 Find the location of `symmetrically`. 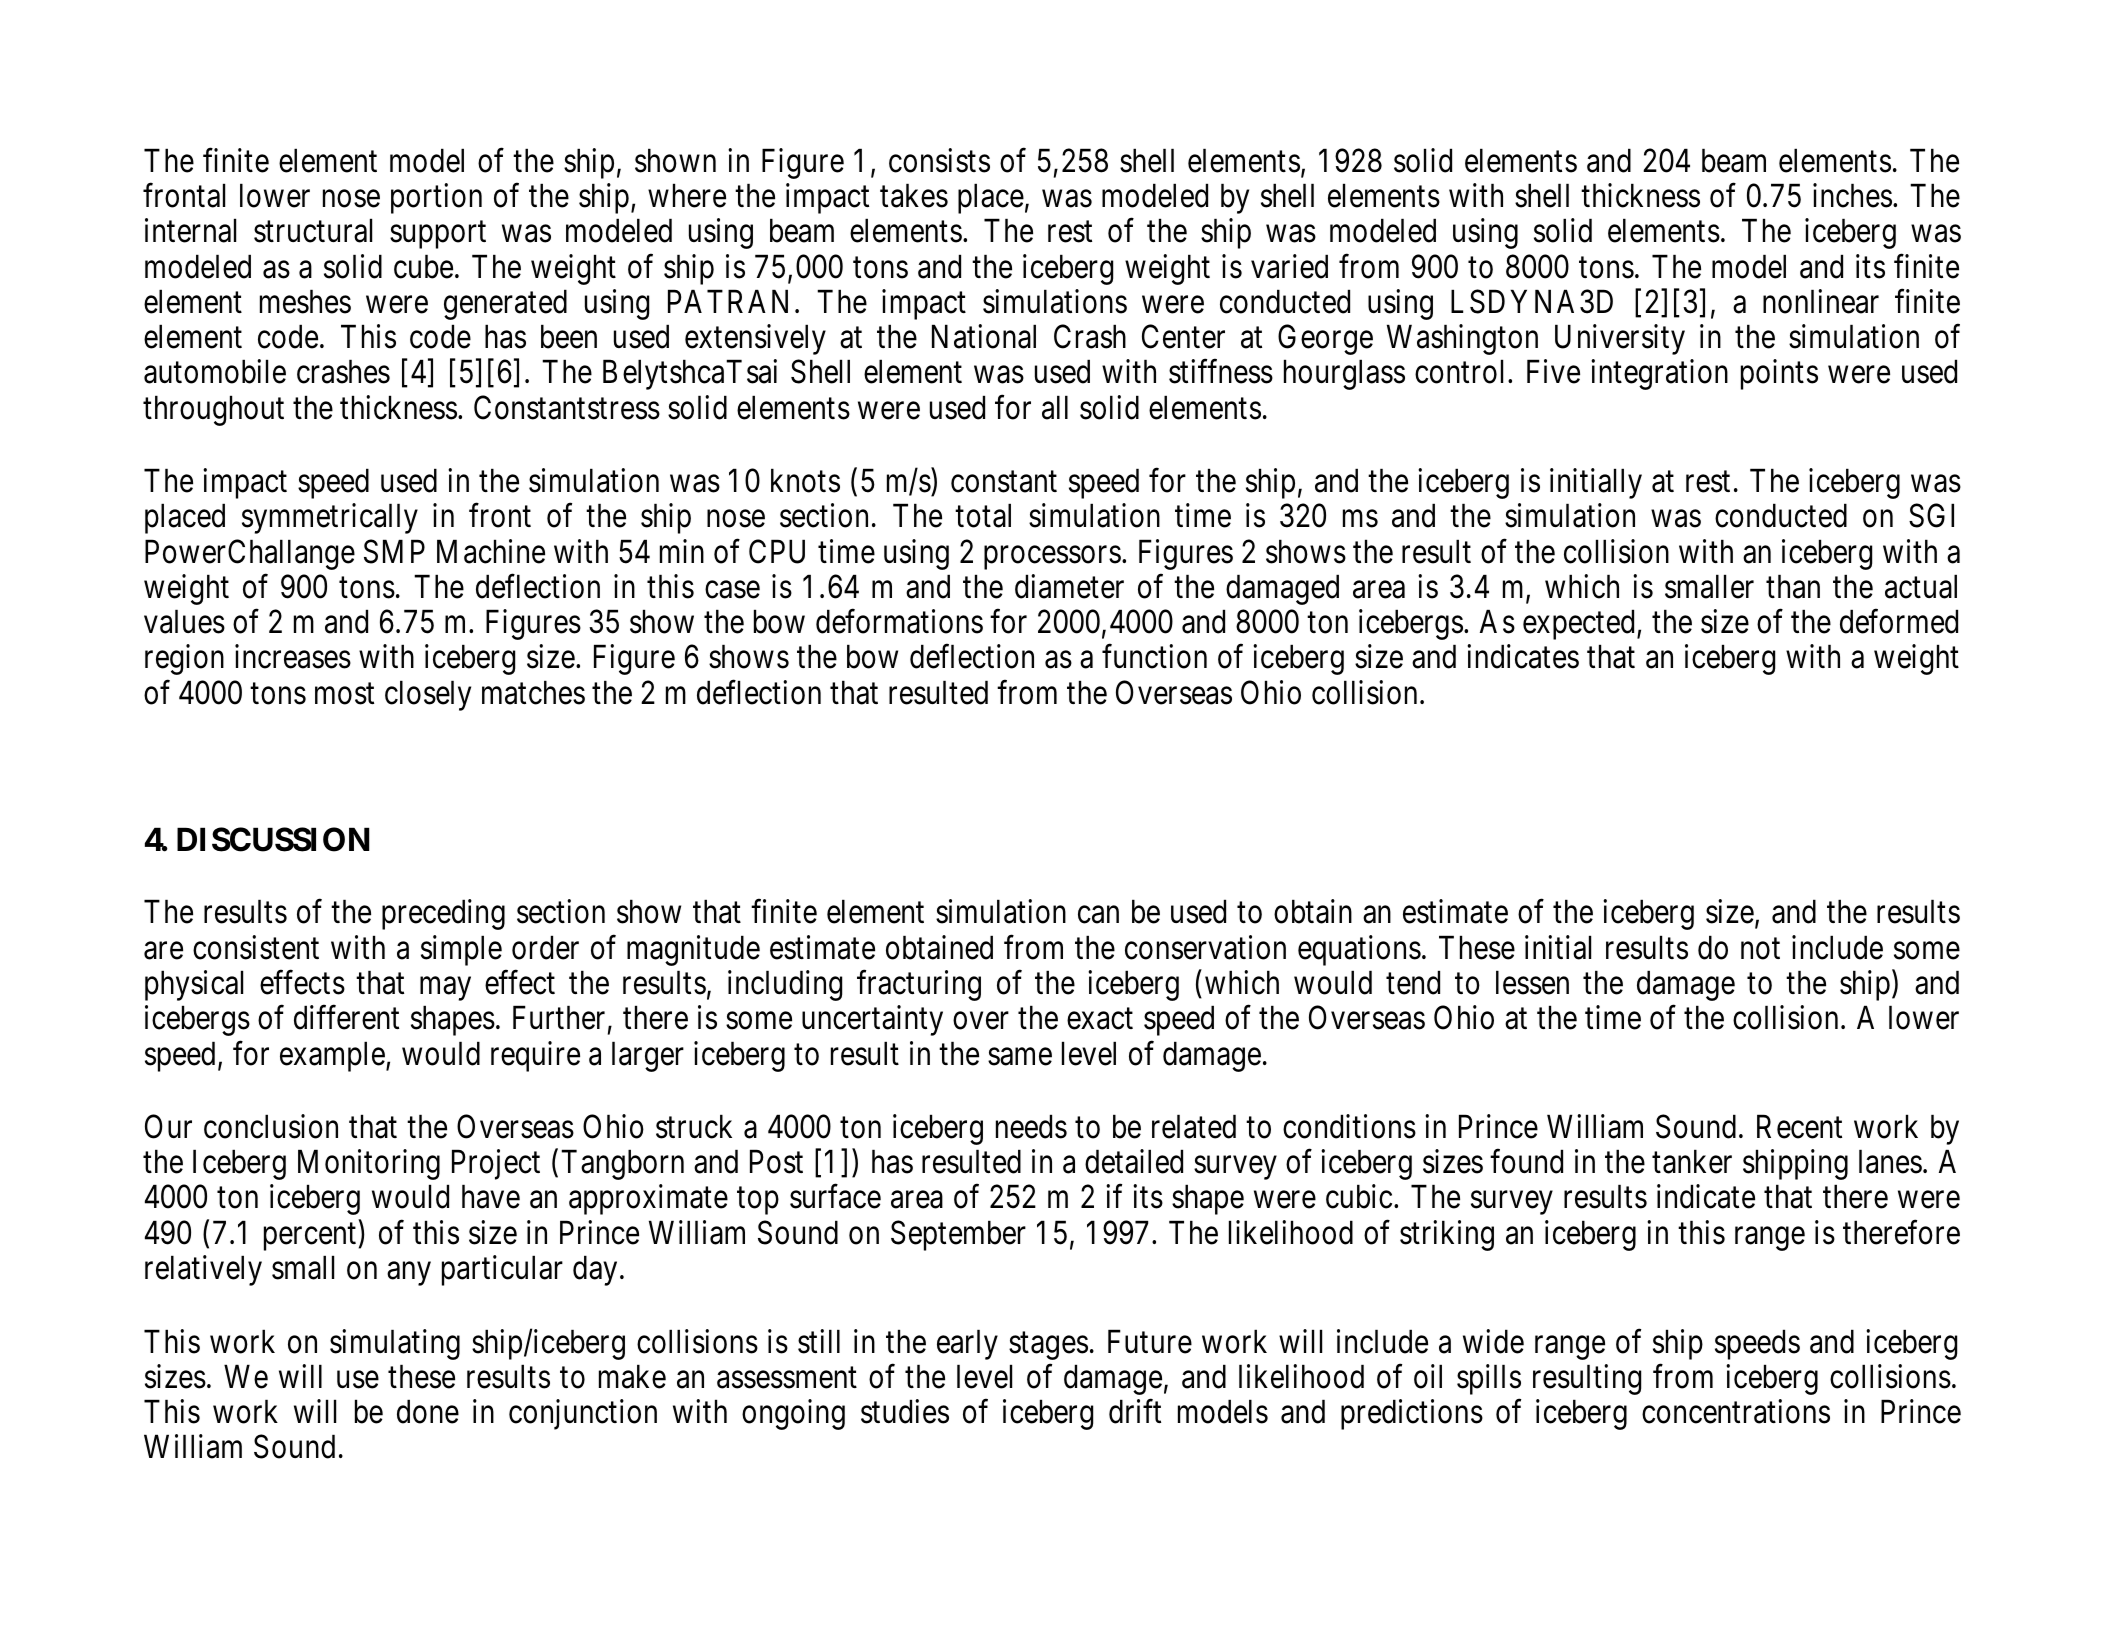

symmetrically is located at coordinates (330, 519).
